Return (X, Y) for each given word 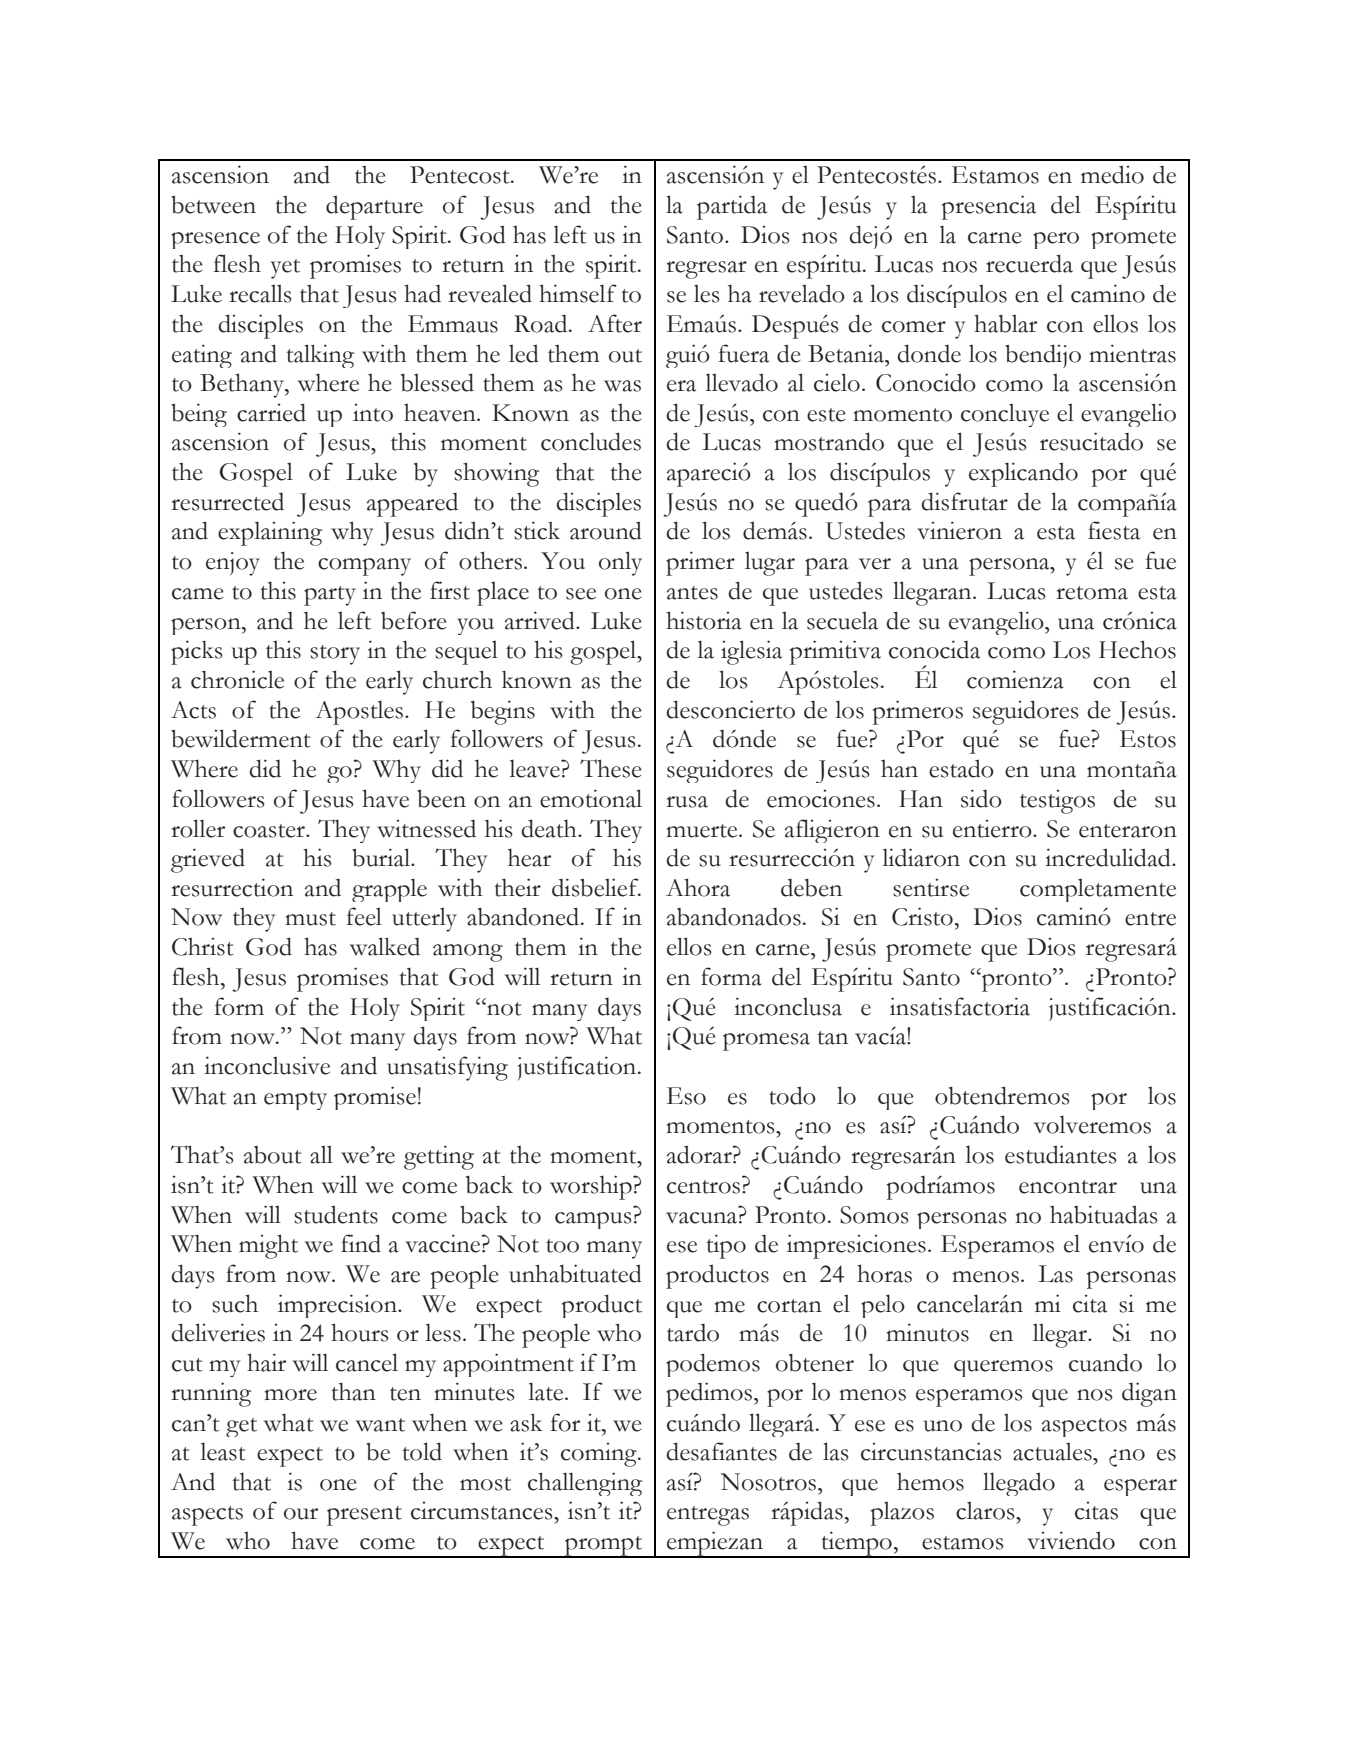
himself (578, 293)
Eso (686, 1096)
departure (374, 207)
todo (792, 1095)
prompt (604, 1547)
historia (704, 620)
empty (295, 1100)
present (364, 1516)
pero (1056, 240)
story (335, 655)
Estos (1148, 739)
